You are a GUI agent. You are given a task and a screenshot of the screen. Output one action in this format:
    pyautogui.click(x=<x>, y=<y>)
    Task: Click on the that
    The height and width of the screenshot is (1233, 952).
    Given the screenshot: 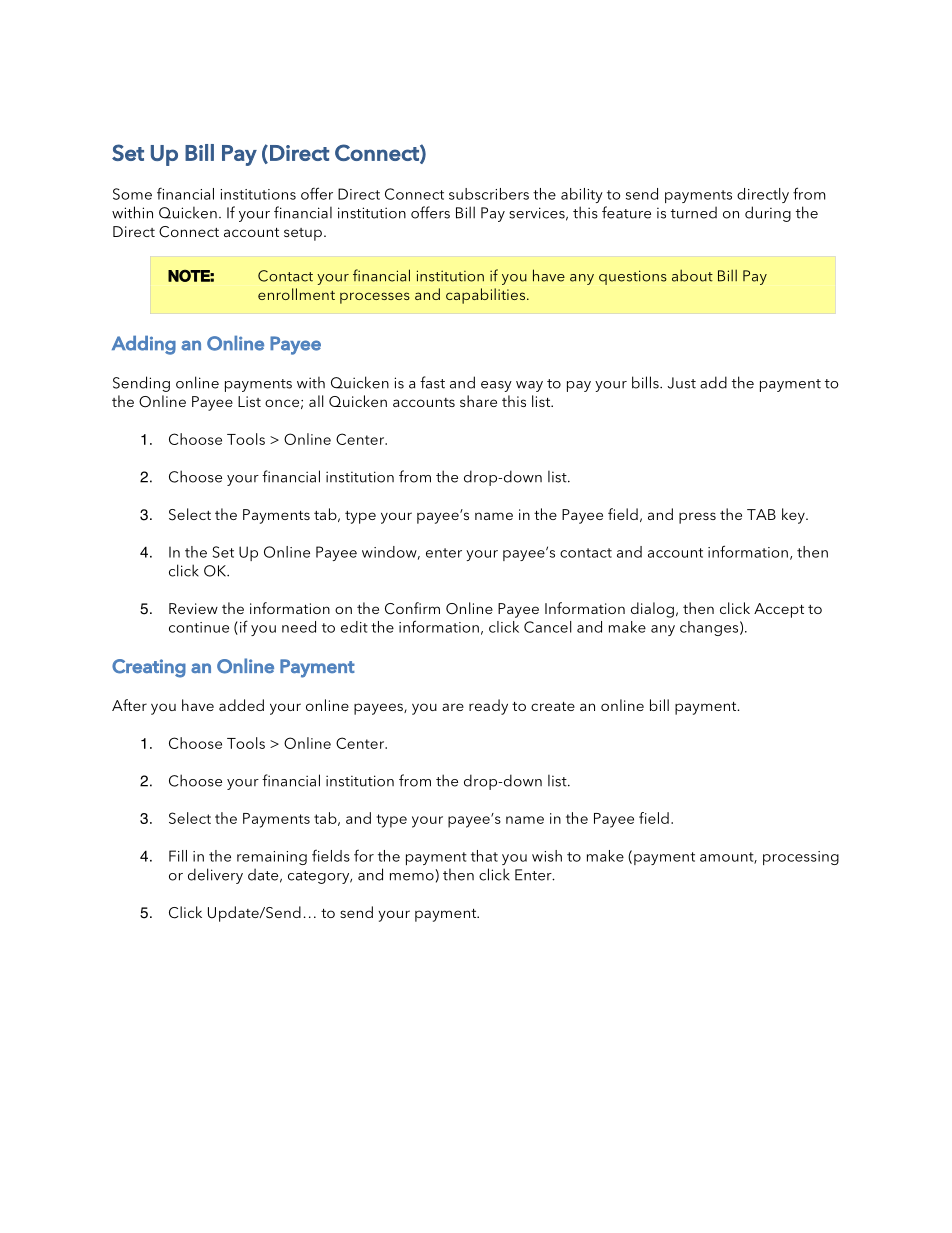 What is the action you would take?
    pyautogui.click(x=484, y=856)
